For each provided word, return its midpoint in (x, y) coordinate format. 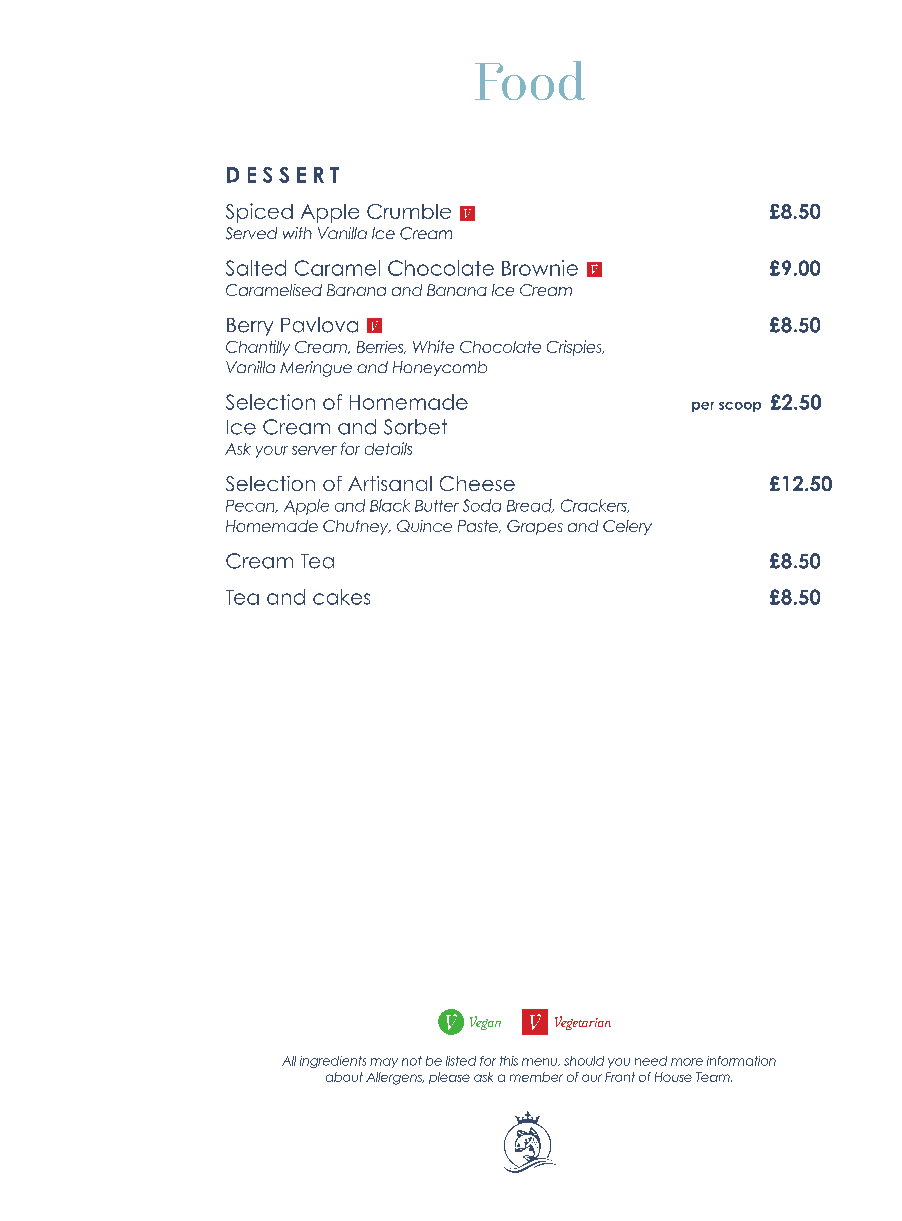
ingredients (333, 1062)
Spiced (259, 213)
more (687, 1062)
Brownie (540, 268)
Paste (479, 526)
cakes (341, 597)
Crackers (595, 506)
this (509, 1061)
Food (530, 80)
